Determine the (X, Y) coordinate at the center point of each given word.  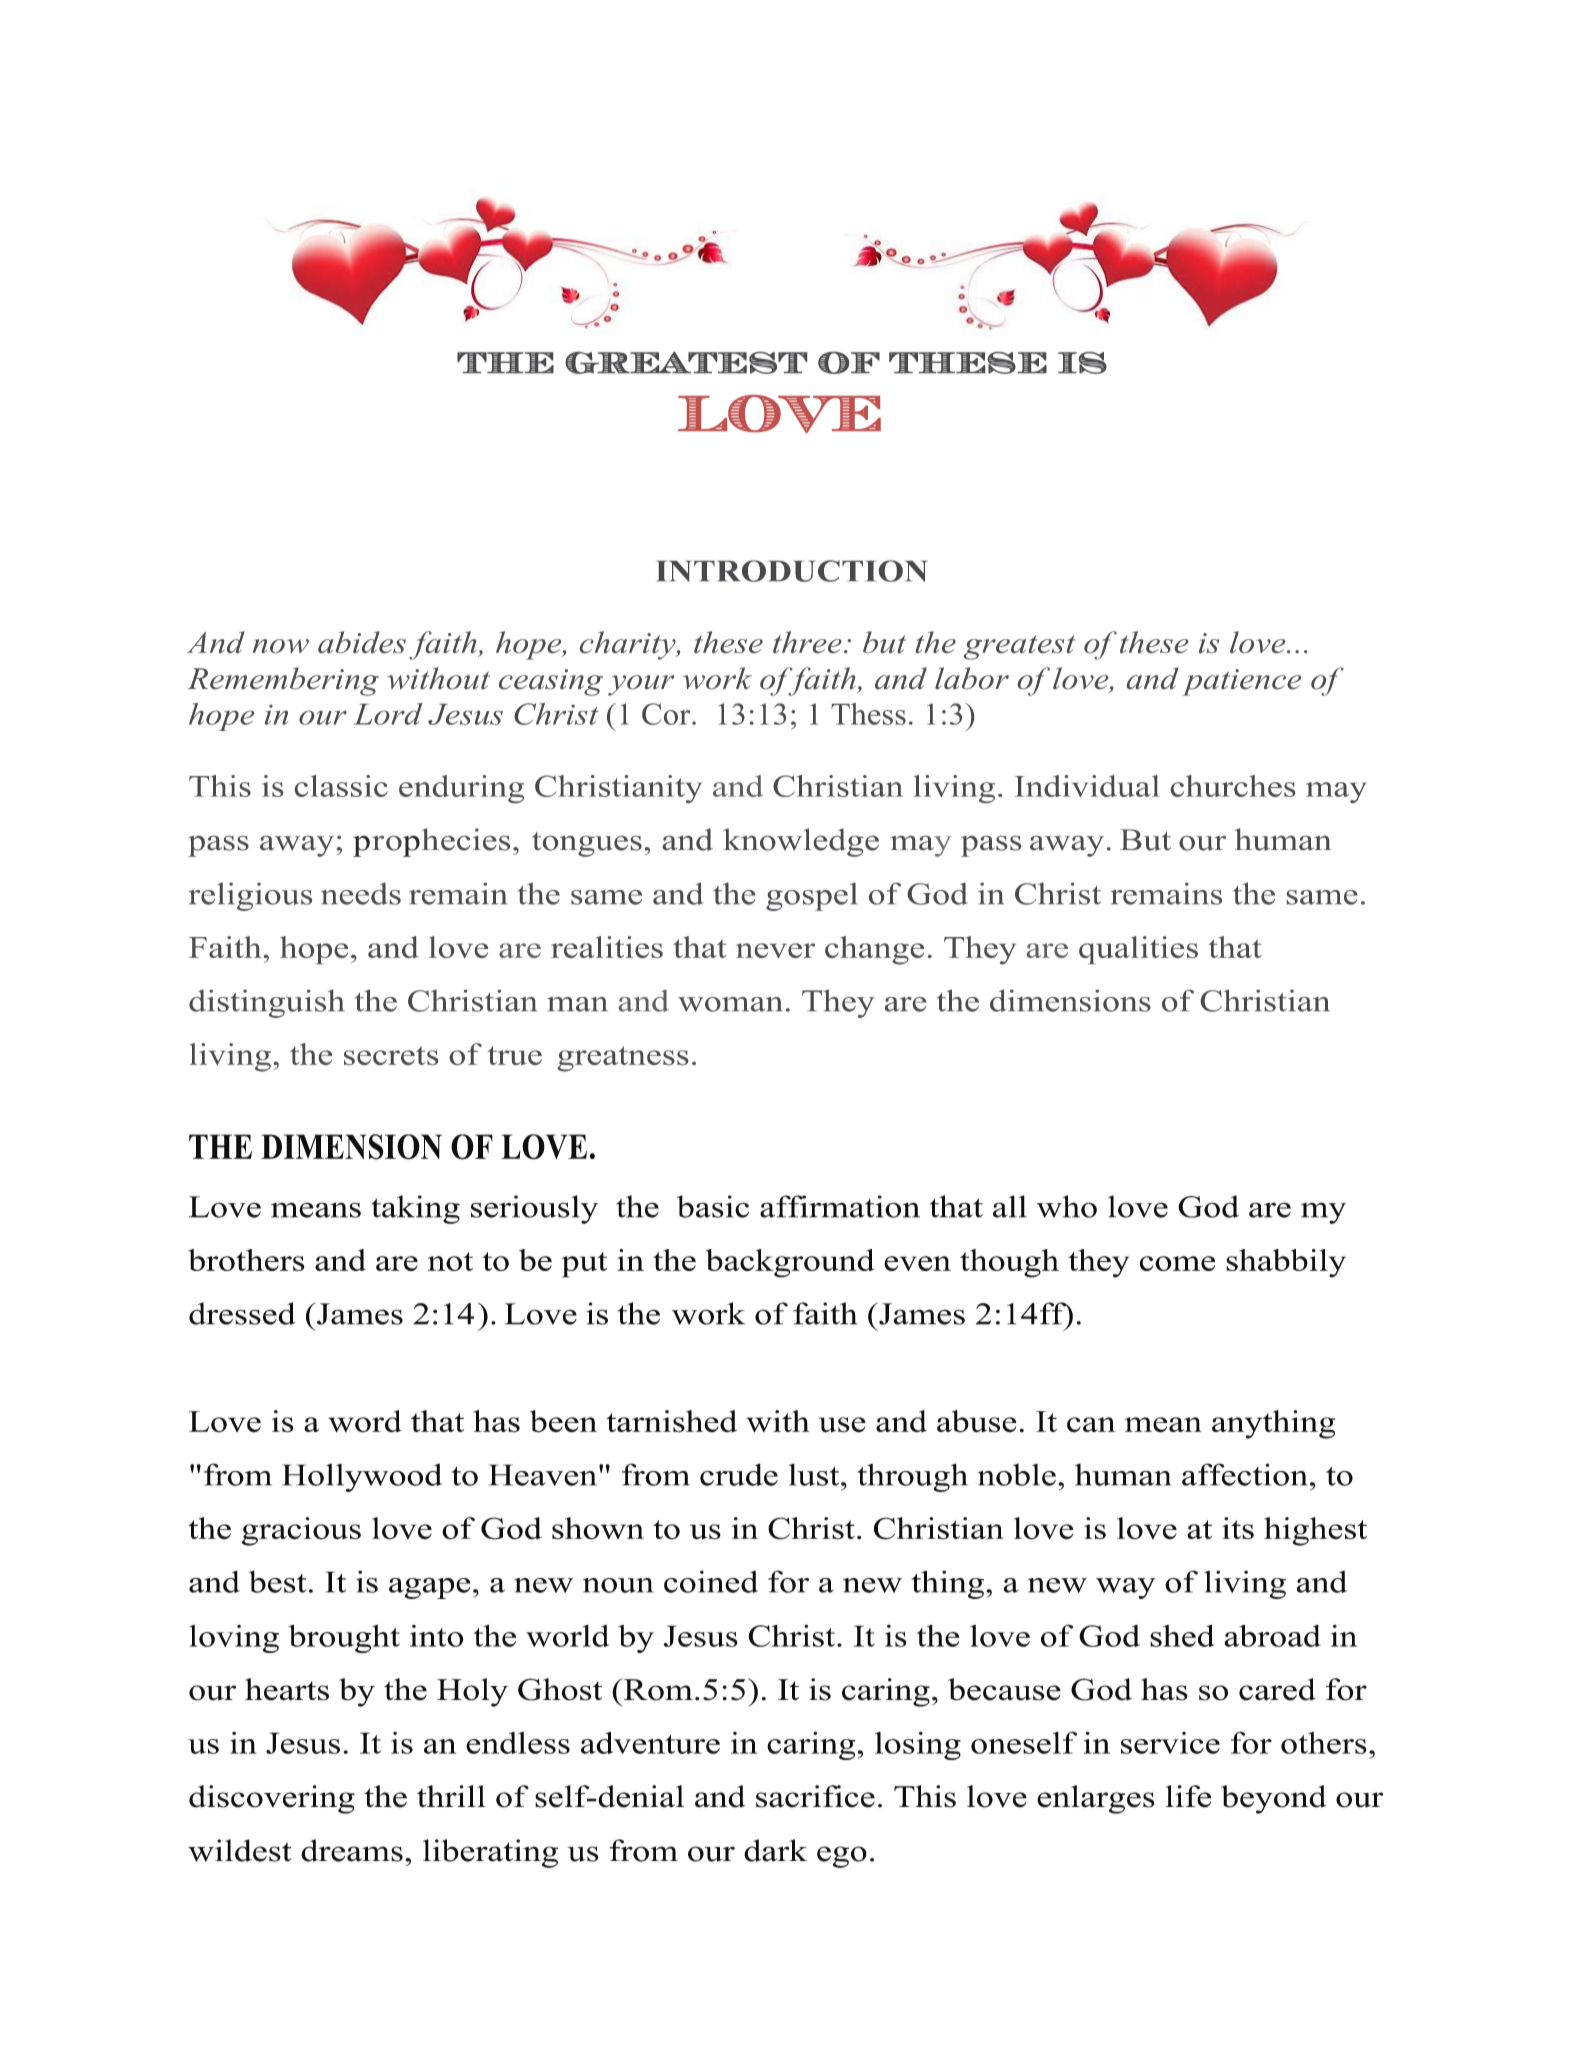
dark (775, 1850)
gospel (812, 896)
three (807, 642)
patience (1241, 682)
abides (362, 642)
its (1238, 1528)
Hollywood (362, 1478)
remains (1166, 893)
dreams (352, 1850)
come (1177, 1263)
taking (415, 1209)
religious (250, 896)
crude (739, 1474)
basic (713, 1206)
